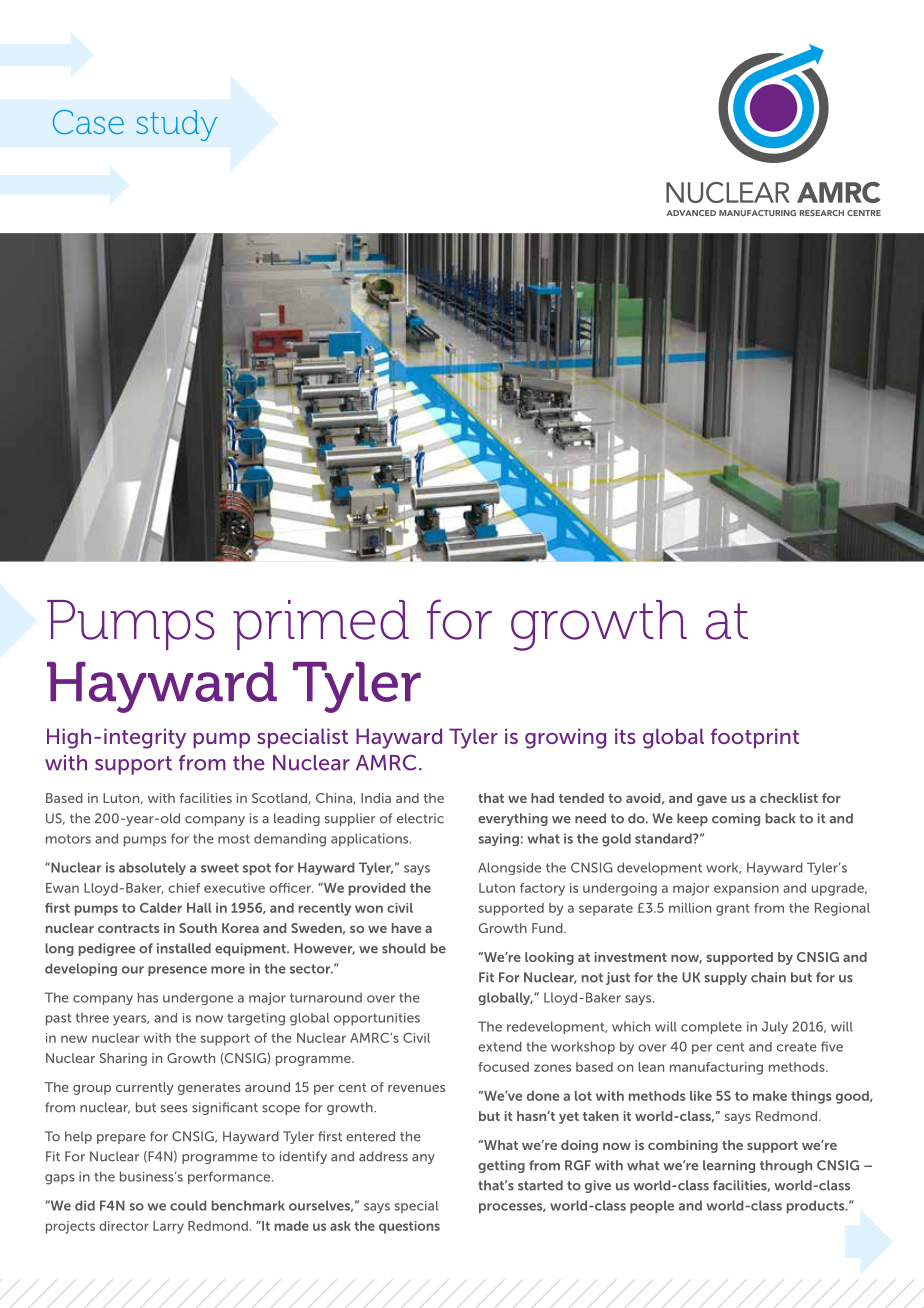 Image resolution: width=924 pixels, height=1308 pixels. Describe the element at coordinates (234, 839) in the screenshot. I see `most` at that location.
